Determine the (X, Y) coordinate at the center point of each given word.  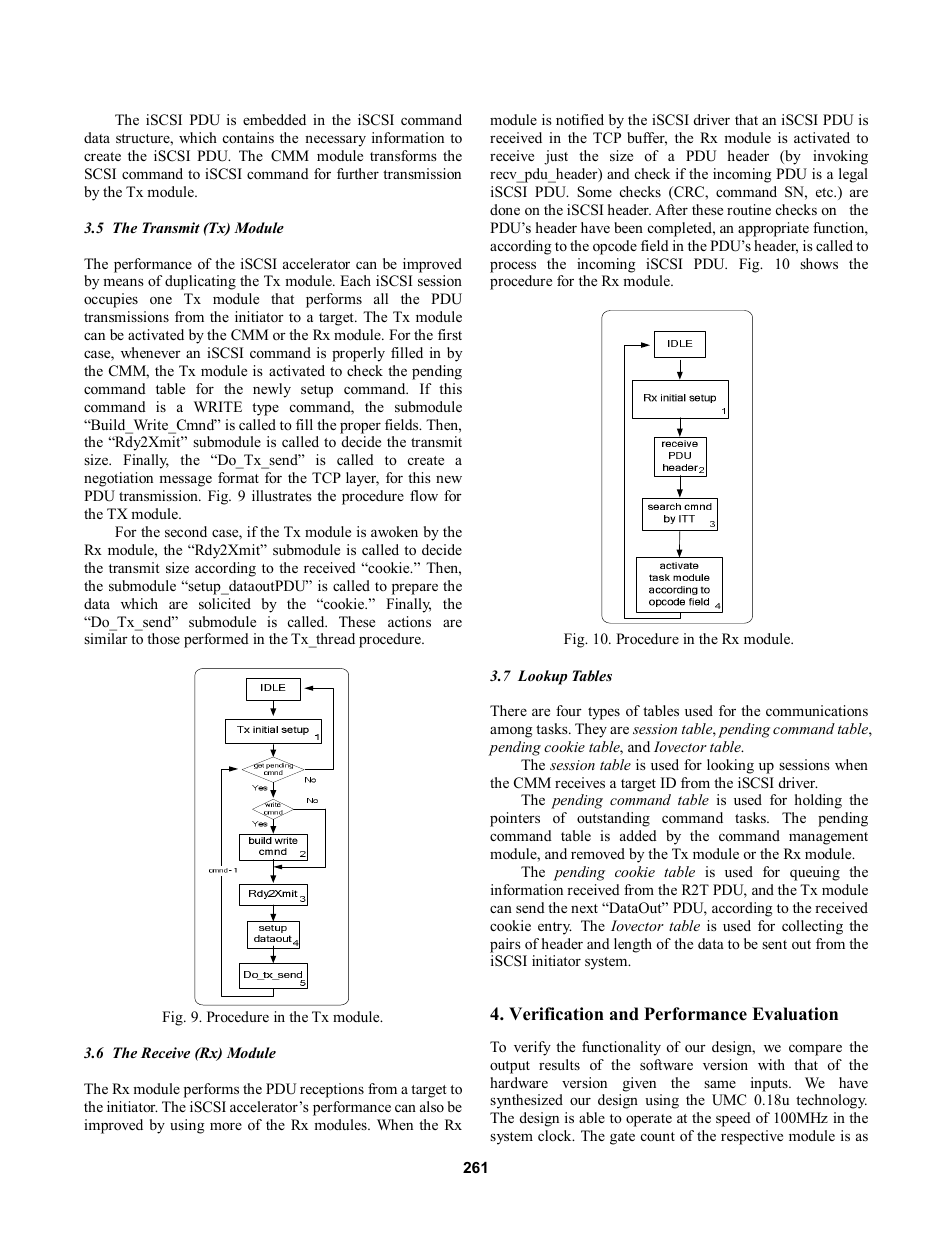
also (432, 1106)
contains (248, 137)
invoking (840, 157)
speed (733, 1119)
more (226, 1126)
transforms (403, 155)
